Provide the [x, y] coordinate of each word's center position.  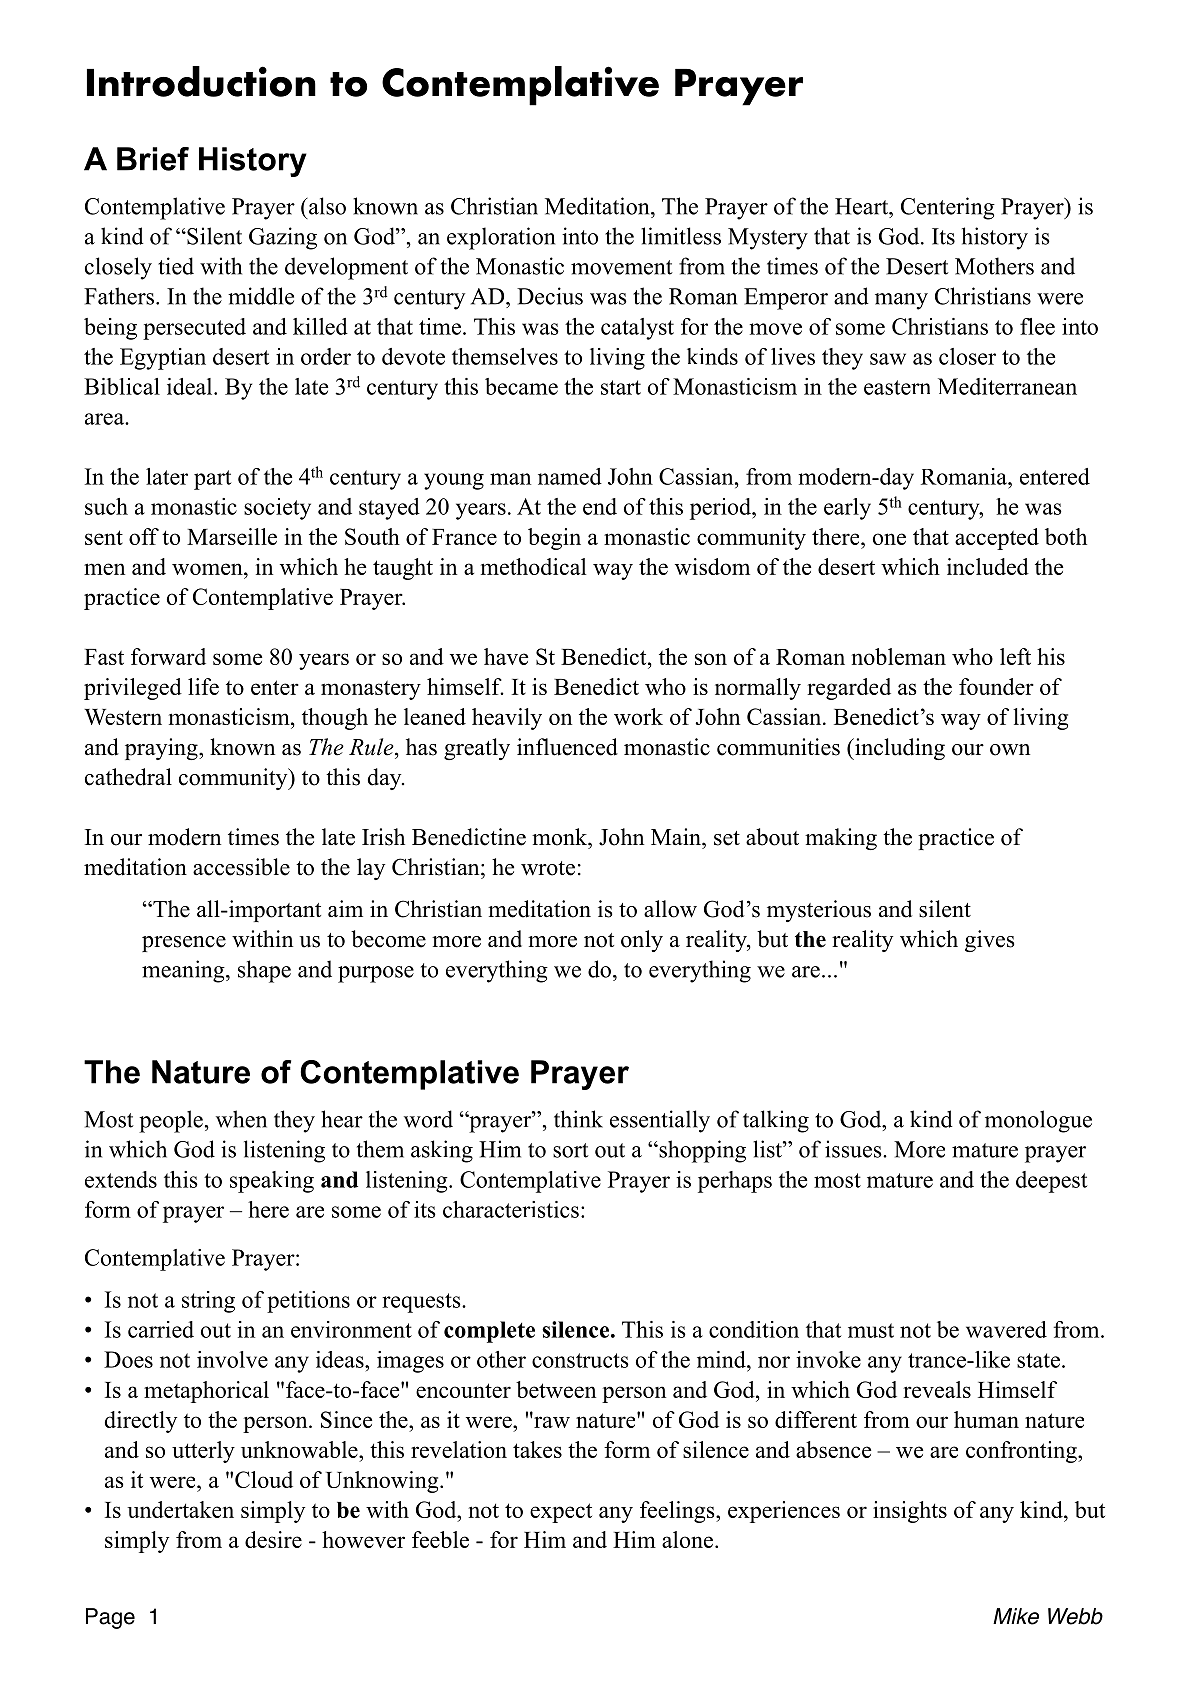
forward [168, 656]
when [241, 1119]
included [988, 566]
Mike [1016, 1616]
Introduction [201, 81]
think [578, 1119]
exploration [501, 238]
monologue [1038, 1121]
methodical [533, 566]
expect [561, 1513]
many [901, 301]
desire [273, 1539]
